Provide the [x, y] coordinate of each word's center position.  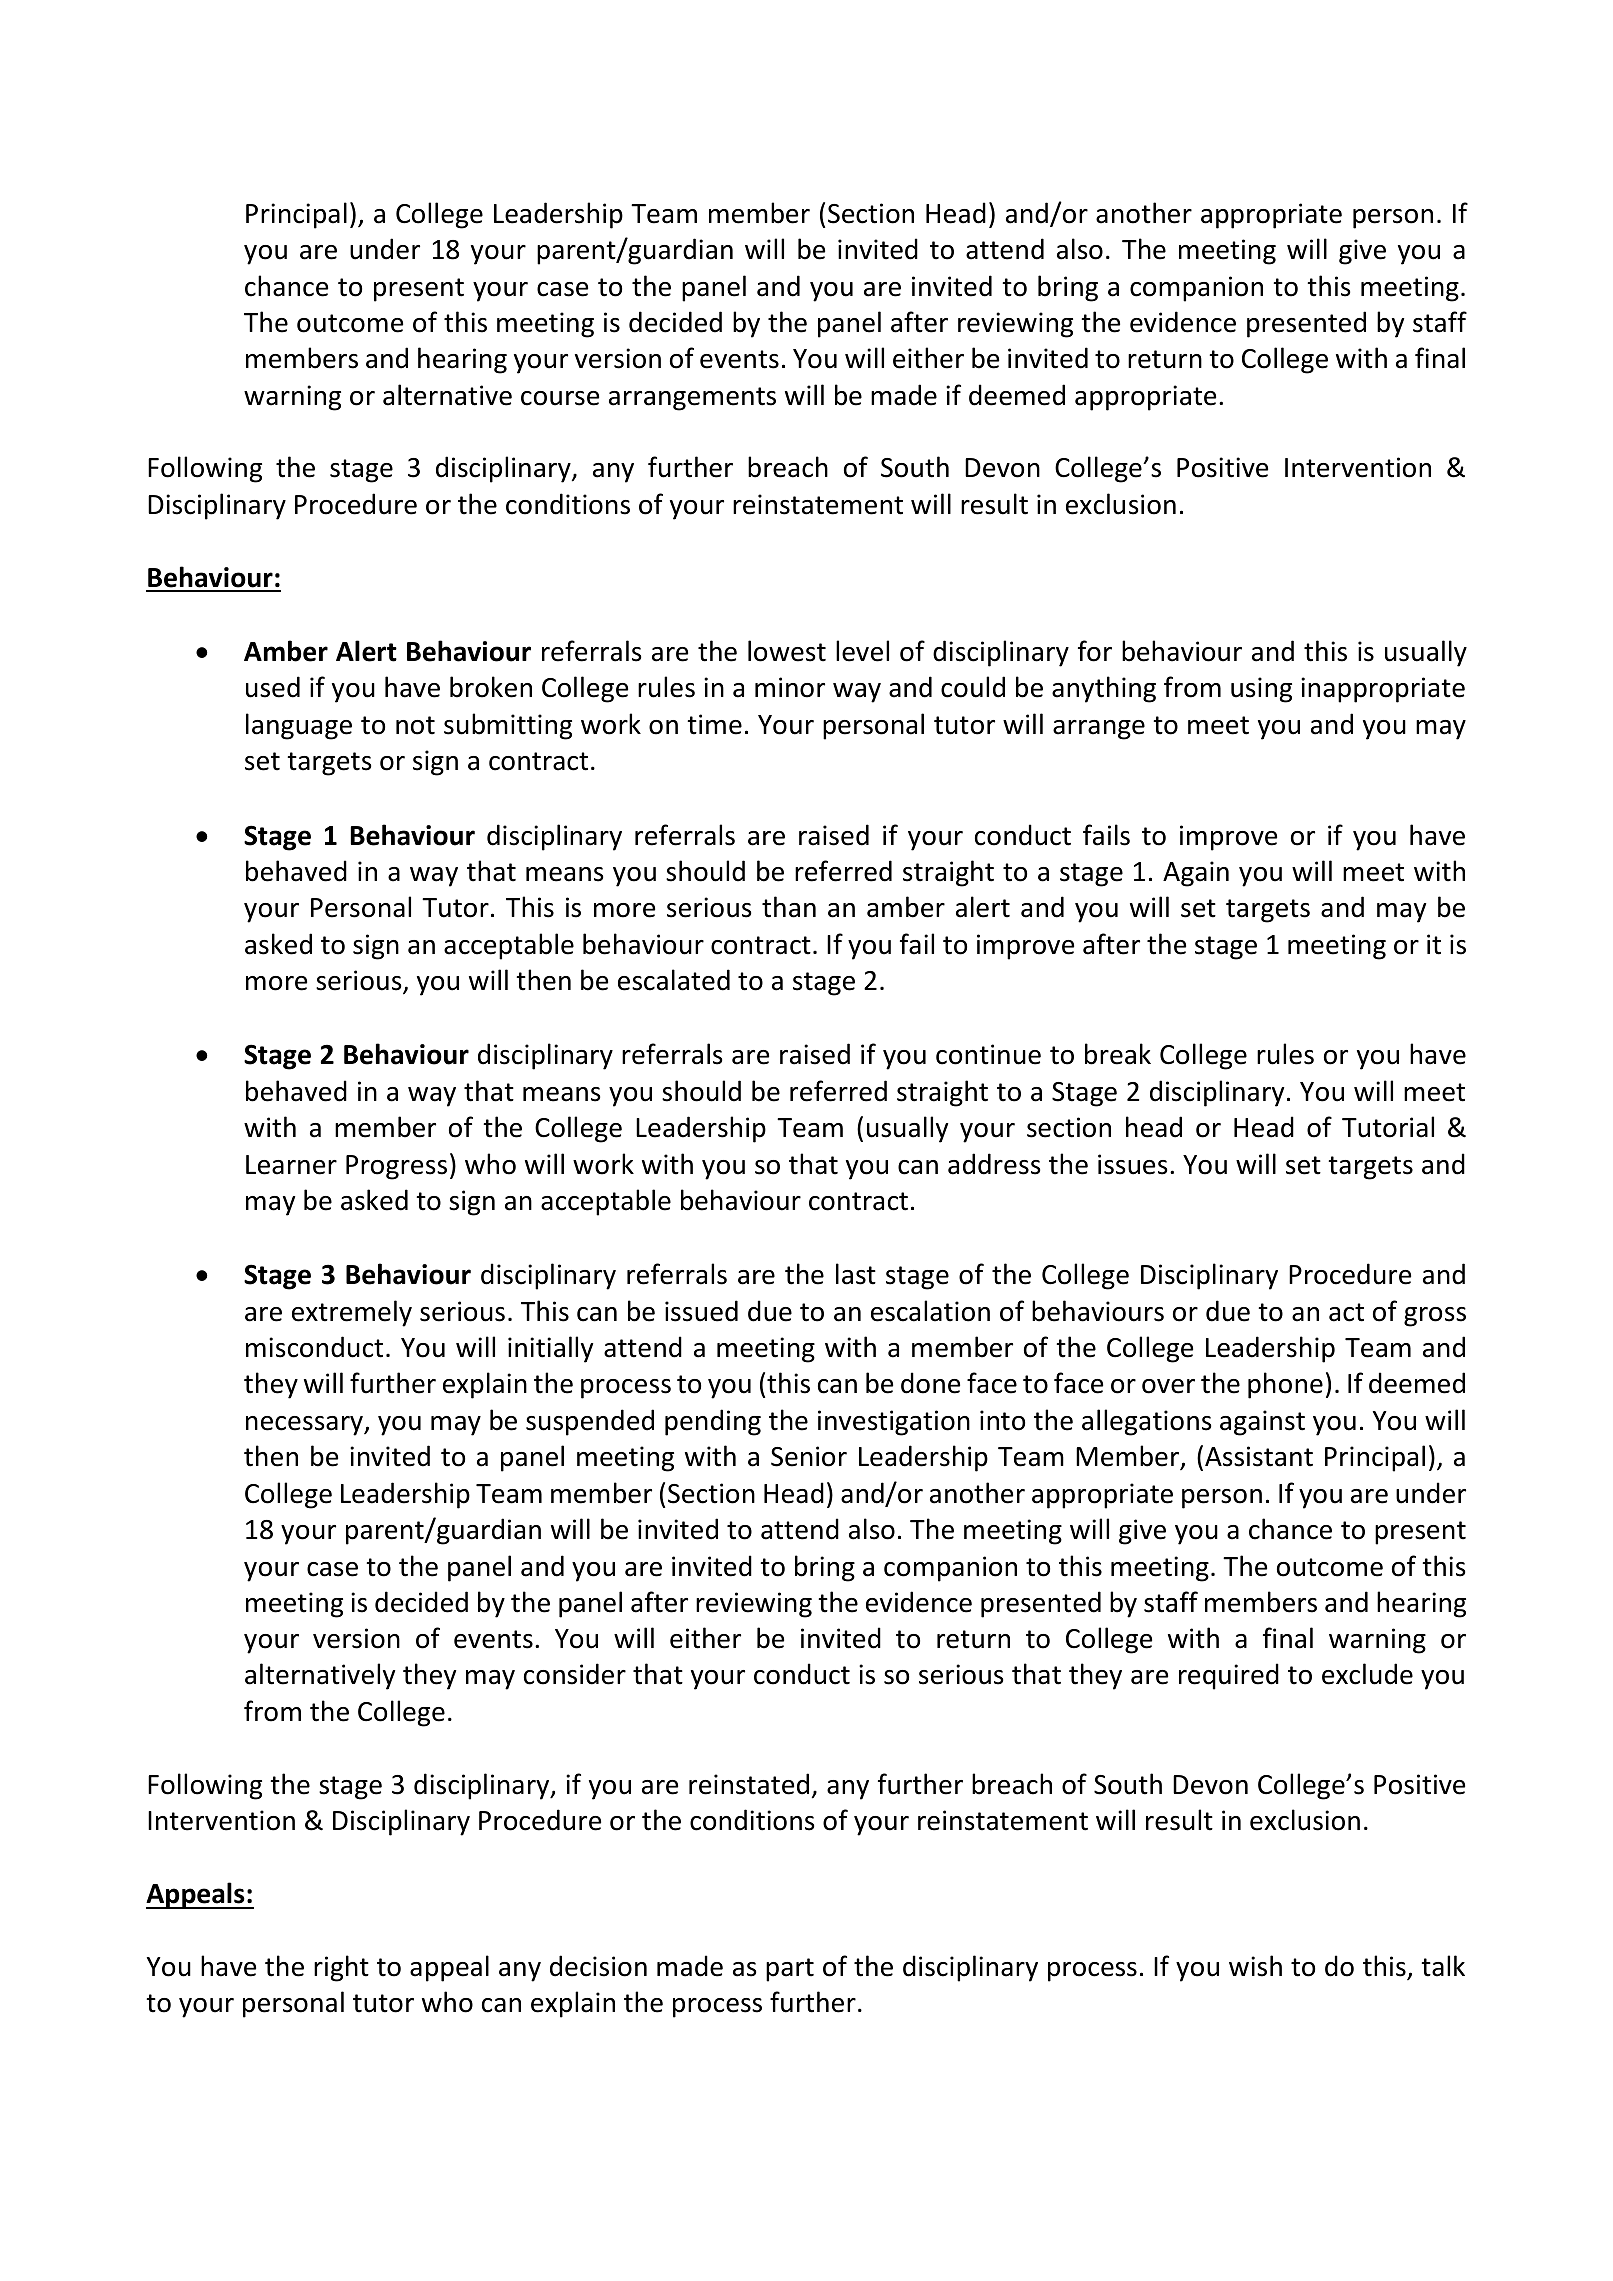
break [1118, 1054]
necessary [305, 1426]
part [790, 1970]
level [862, 651]
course [560, 398]
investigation [894, 1423]
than [789, 907]
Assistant [1259, 1456]
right [341, 1968]
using [1261, 690]
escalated [674, 980]
